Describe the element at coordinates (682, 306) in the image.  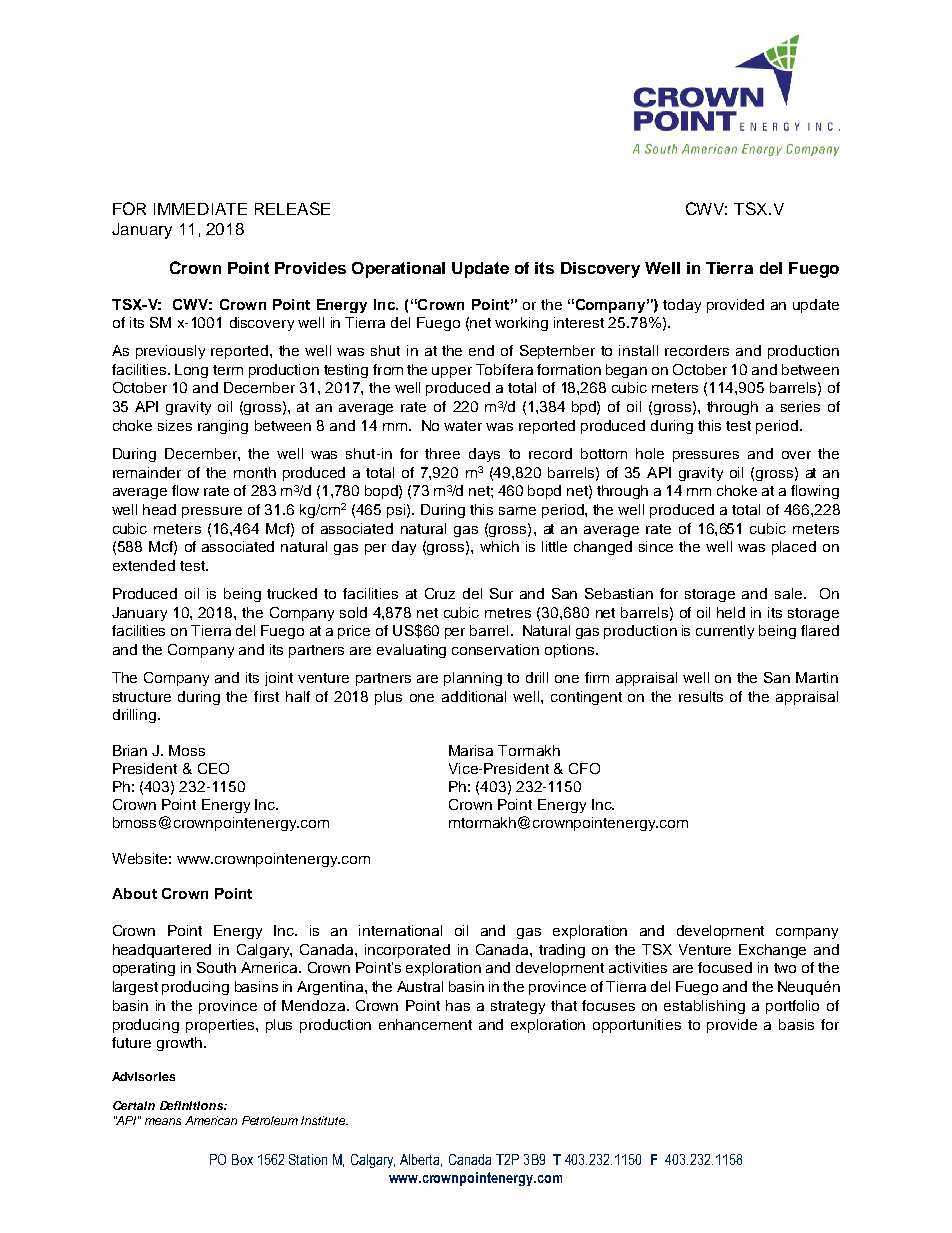
I see `today` at that location.
